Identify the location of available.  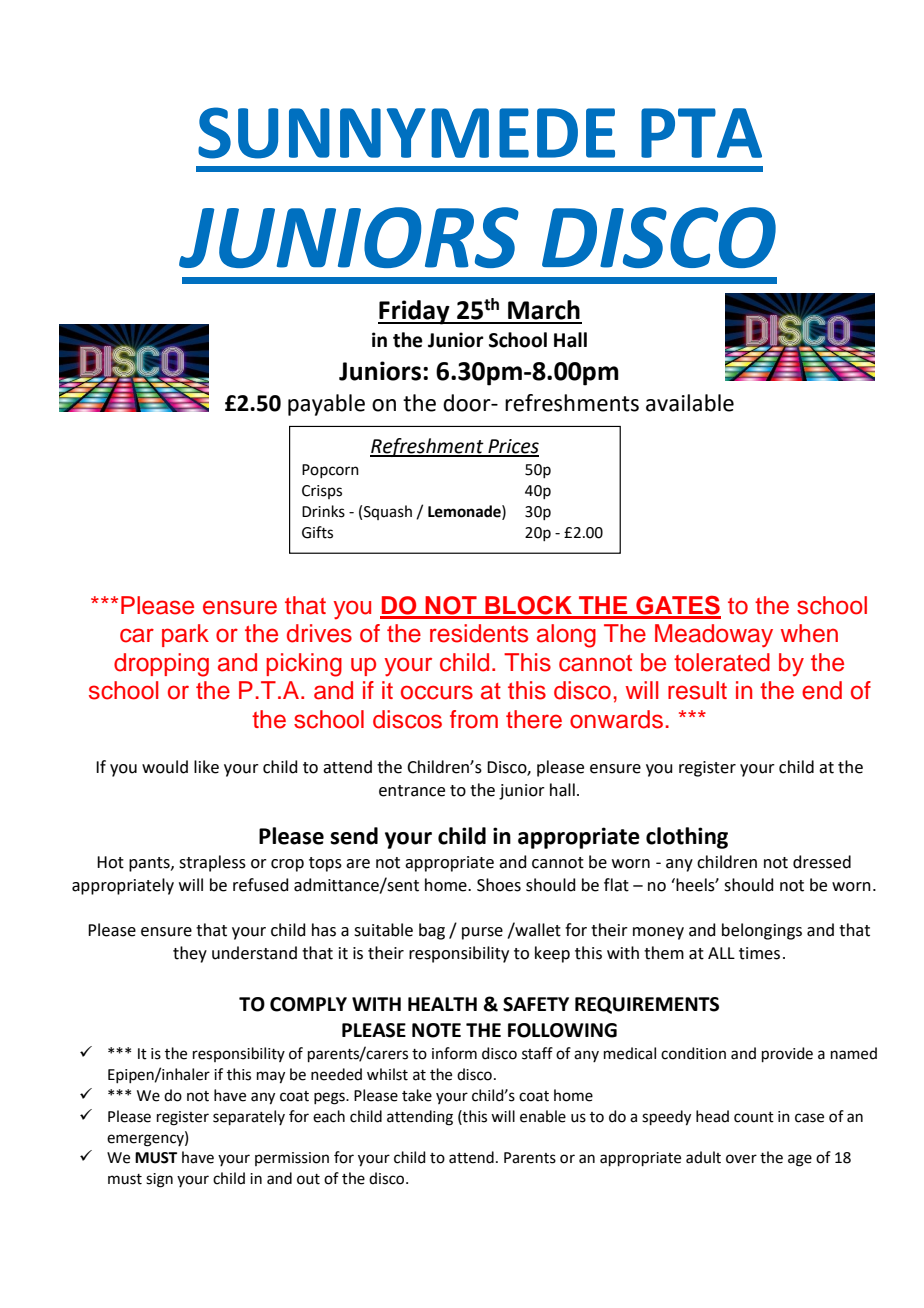
(690, 403).
